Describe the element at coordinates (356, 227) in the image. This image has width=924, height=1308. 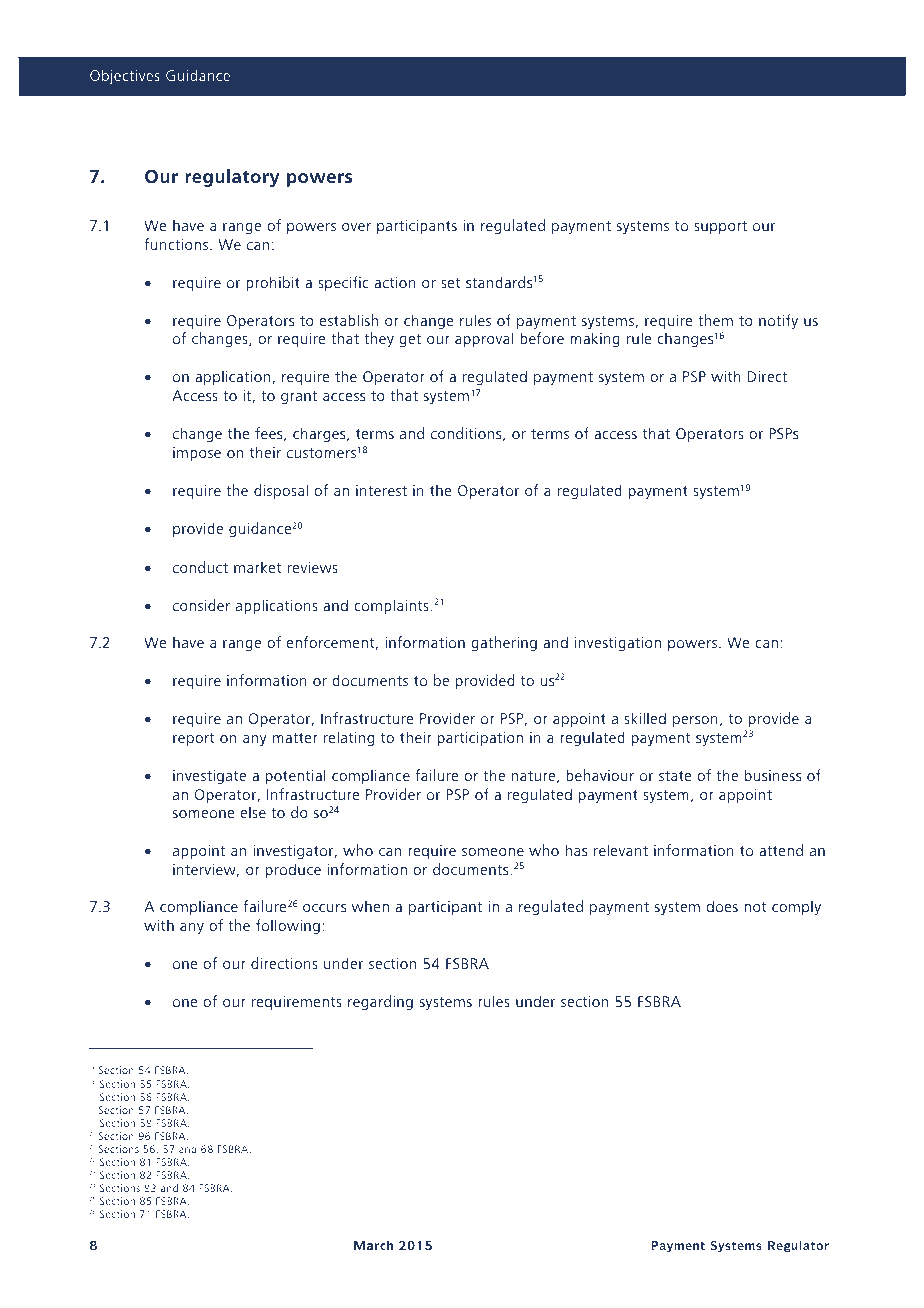
I see `over` at that location.
